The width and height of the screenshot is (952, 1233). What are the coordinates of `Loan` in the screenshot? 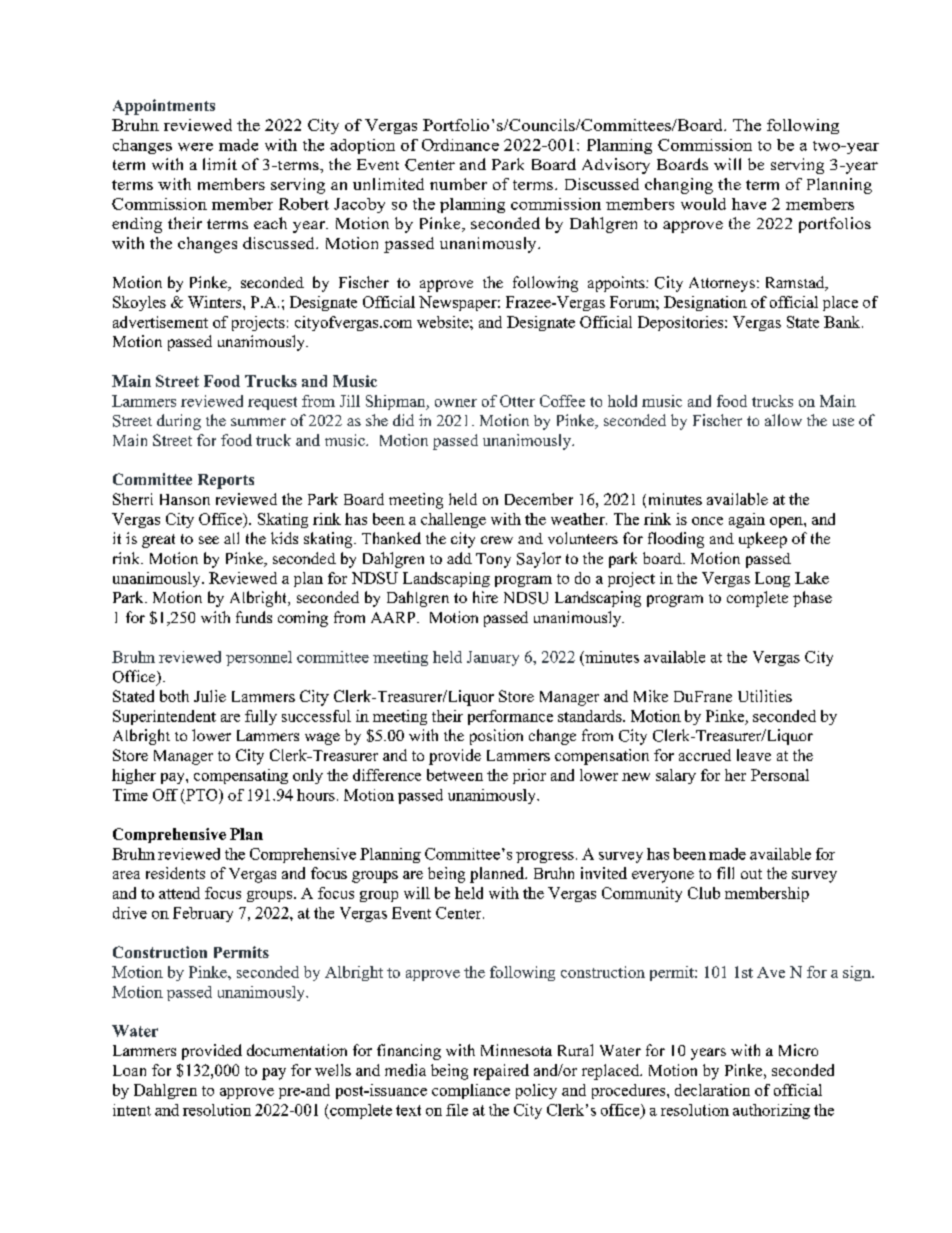 It's located at (129, 1070).
